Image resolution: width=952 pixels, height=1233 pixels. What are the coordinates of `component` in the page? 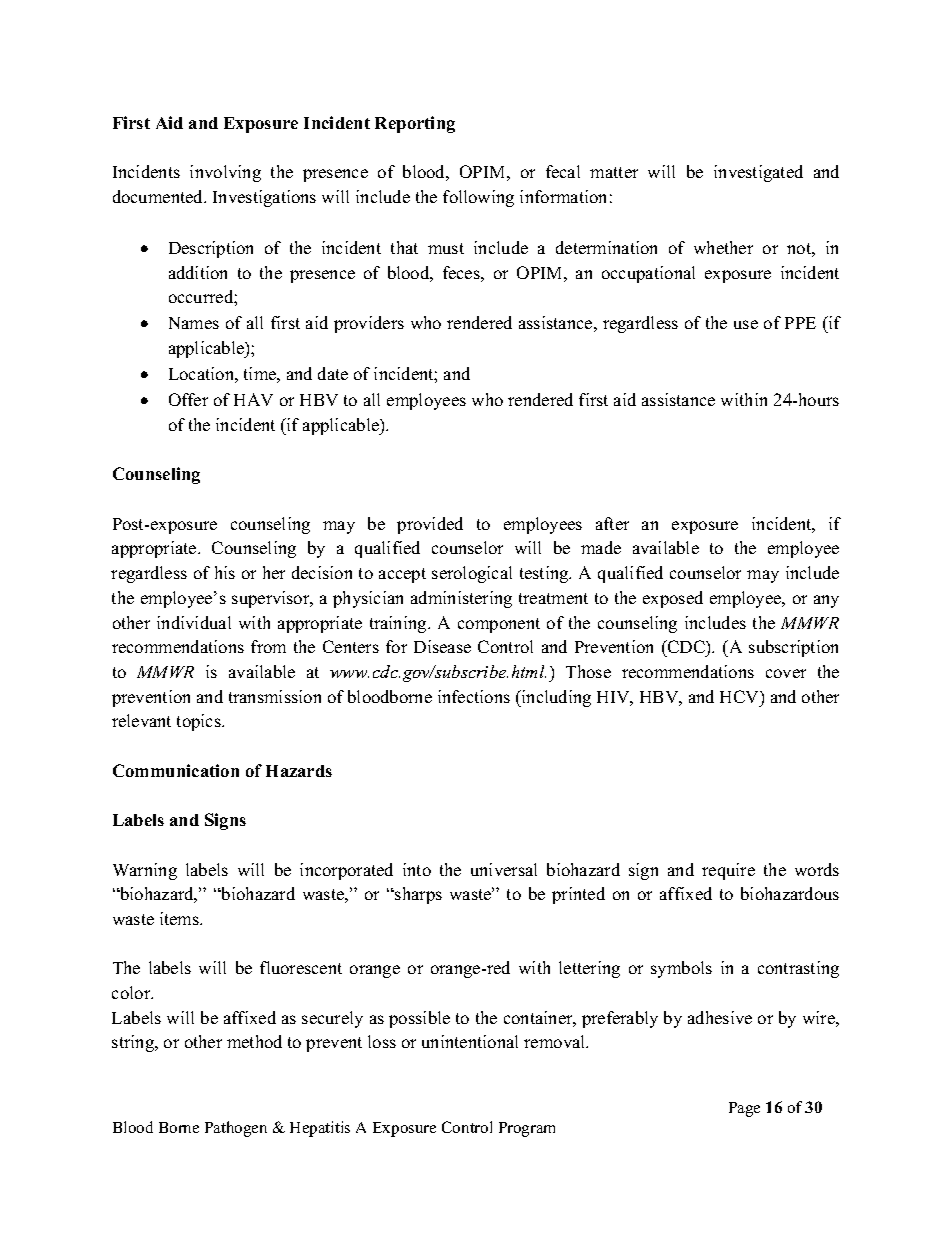 It's located at (499, 625).
